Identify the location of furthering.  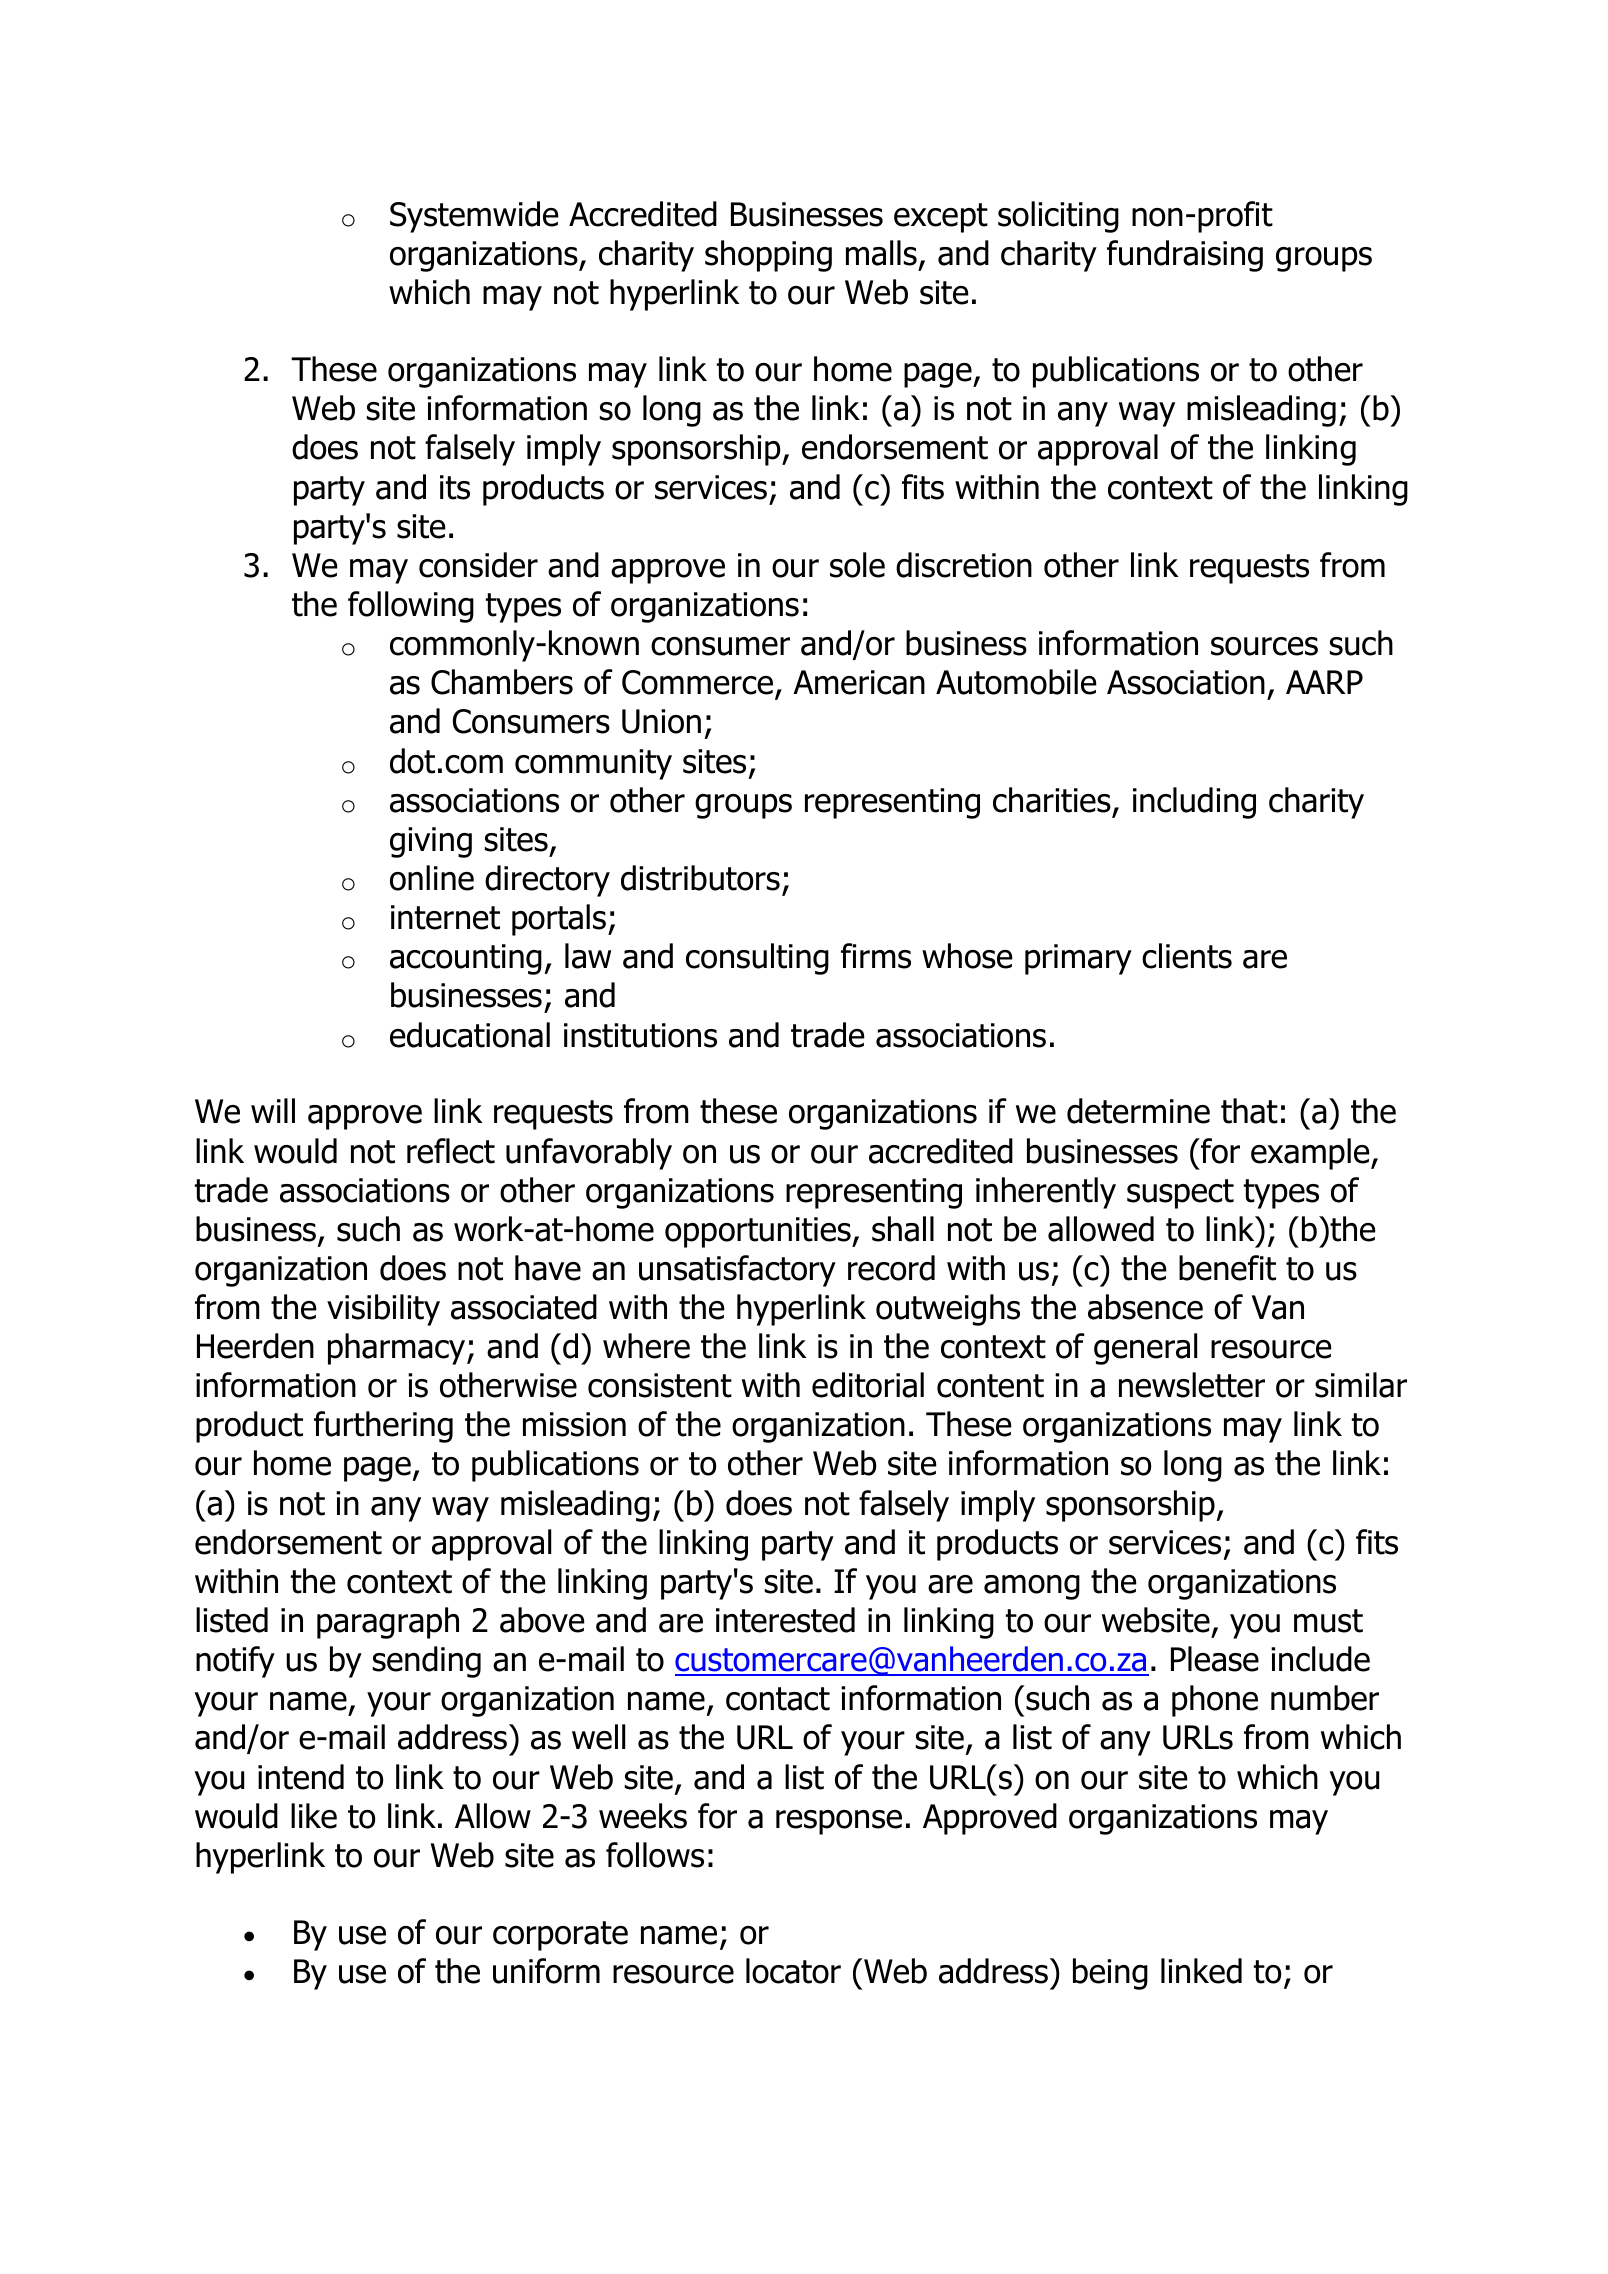
(383, 1427).
